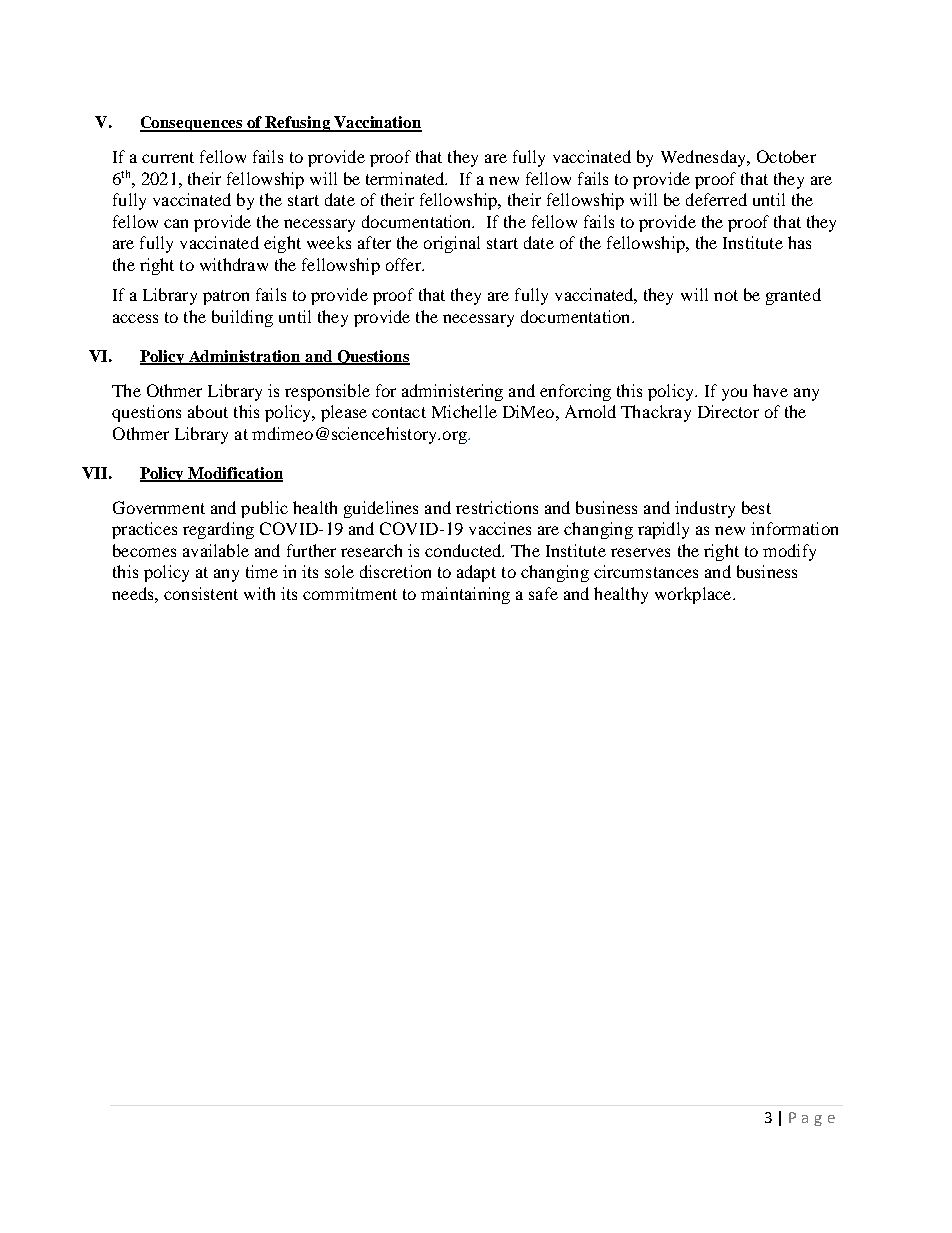 The width and height of the screenshot is (952, 1233). What do you see at coordinates (476, 573) in the screenshot?
I see `adapt` at bounding box center [476, 573].
